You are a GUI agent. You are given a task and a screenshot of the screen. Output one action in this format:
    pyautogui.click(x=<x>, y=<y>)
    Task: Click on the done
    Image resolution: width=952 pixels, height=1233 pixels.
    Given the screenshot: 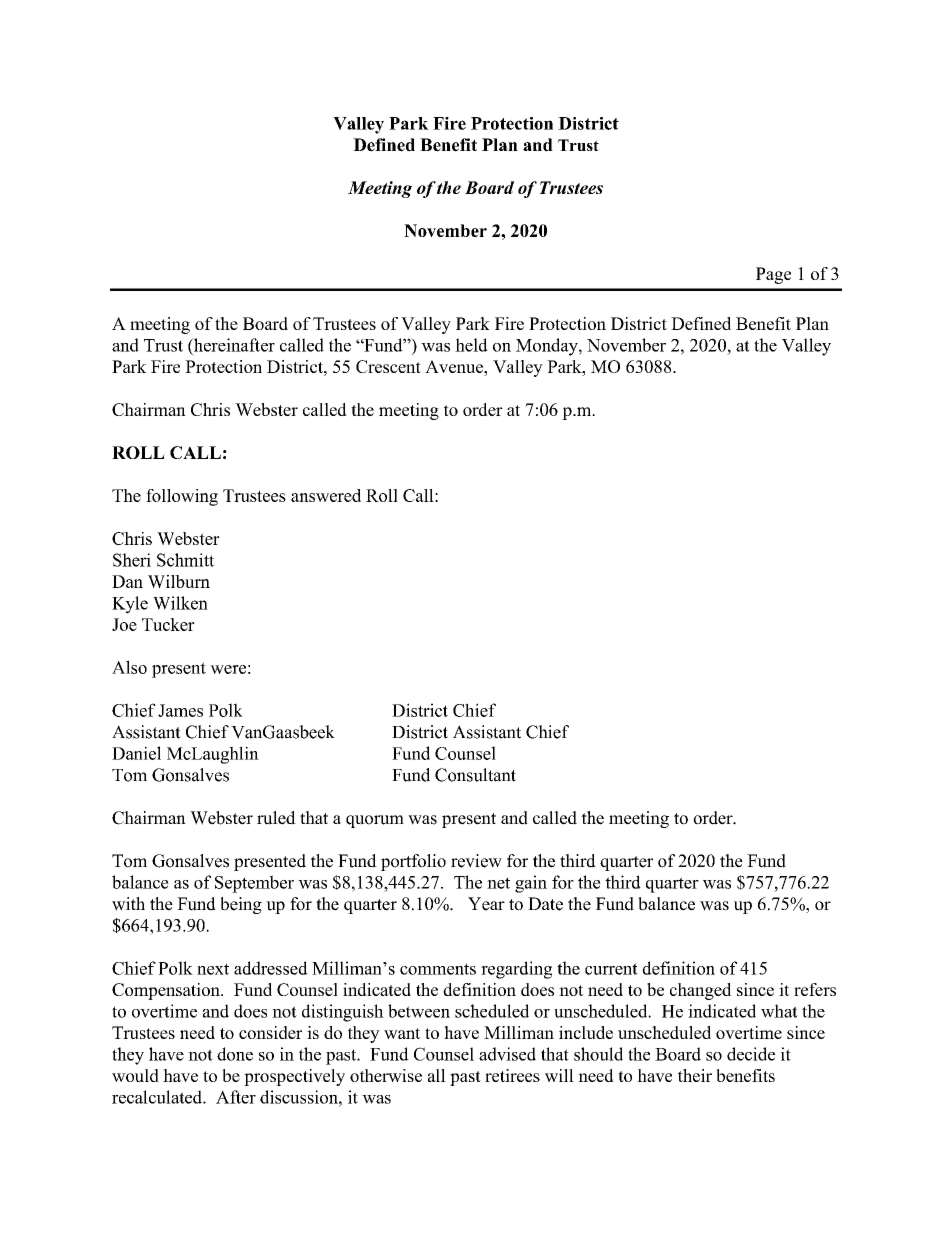 What is the action you would take?
    pyautogui.click(x=235, y=1054)
